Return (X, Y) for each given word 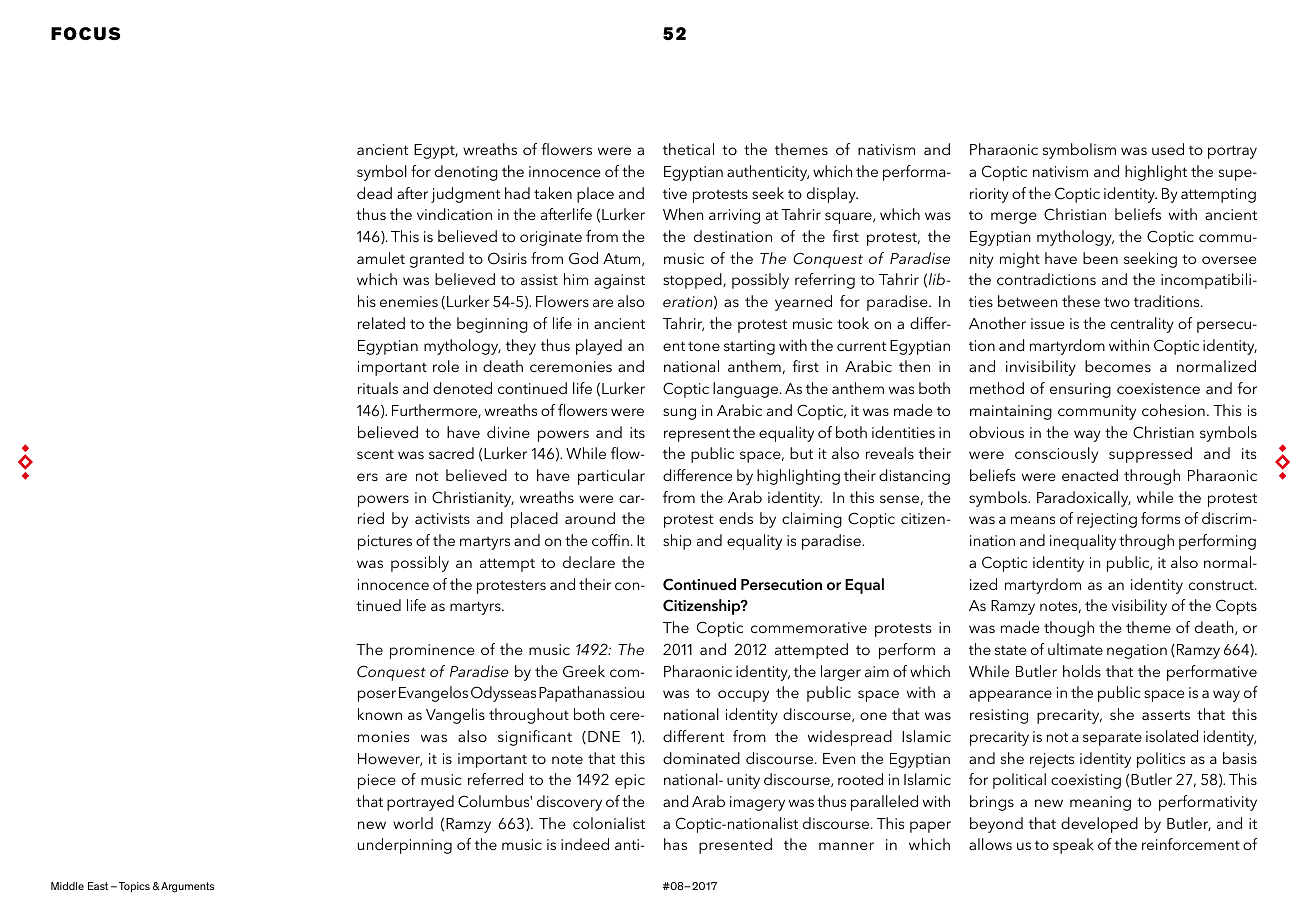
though (1069, 629)
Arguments (186, 887)
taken (553, 193)
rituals (378, 388)
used (1168, 149)
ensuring (1080, 390)
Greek (584, 671)
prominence (432, 651)
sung (679, 414)
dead (374, 193)
